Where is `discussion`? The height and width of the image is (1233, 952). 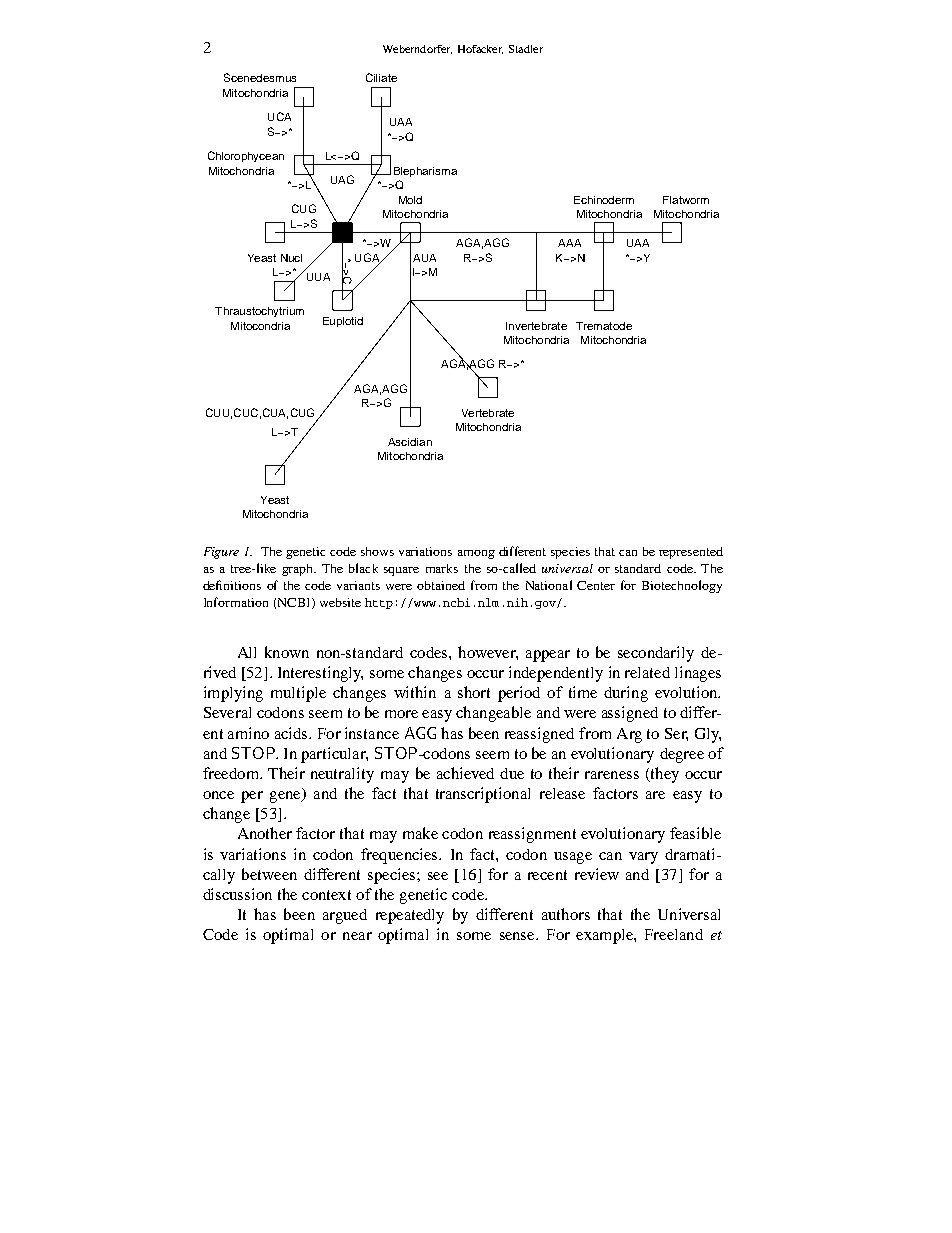 discussion is located at coordinates (237, 894).
